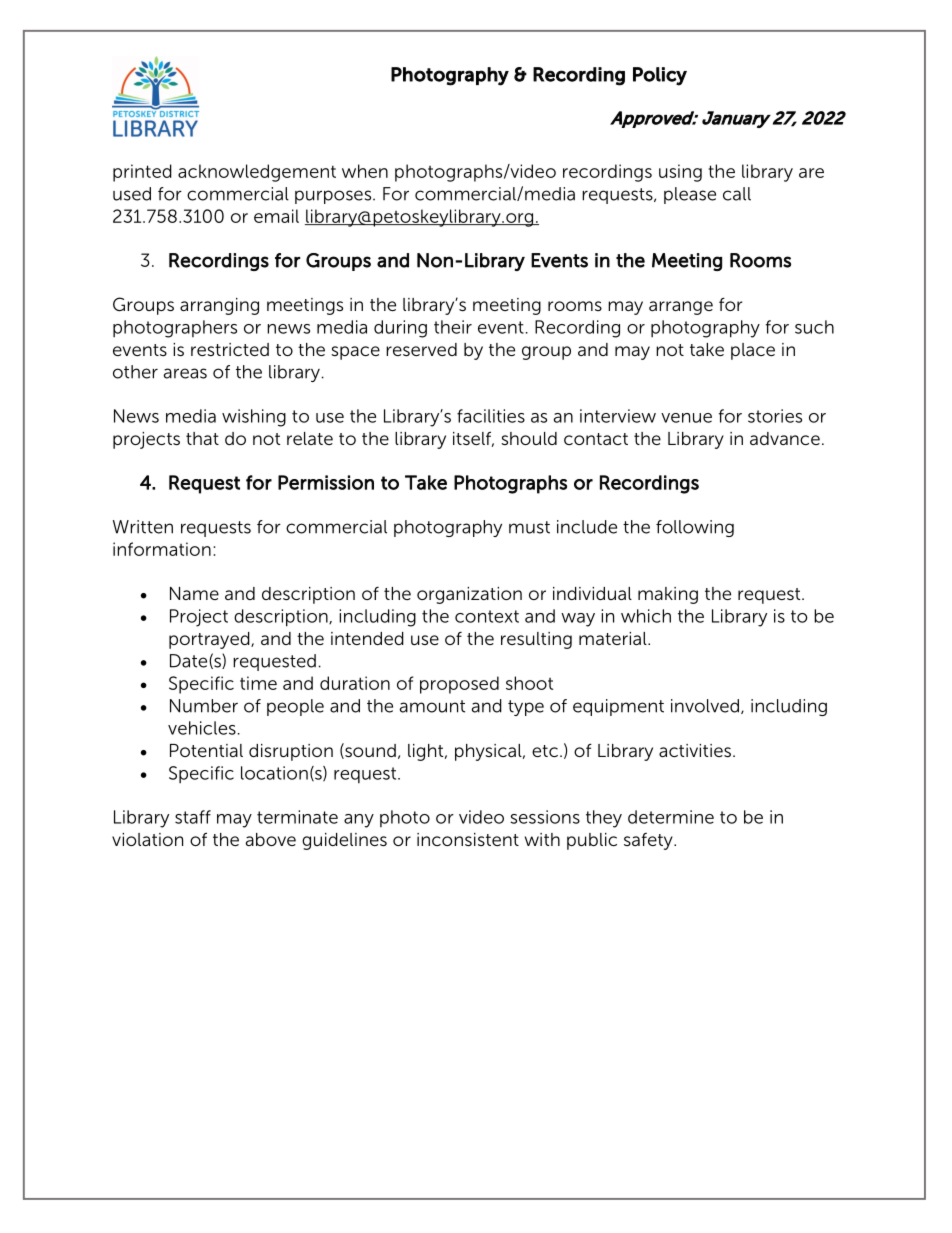 The height and width of the screenshot is (1233, 952). I want to click on which, so click(646, 616).
